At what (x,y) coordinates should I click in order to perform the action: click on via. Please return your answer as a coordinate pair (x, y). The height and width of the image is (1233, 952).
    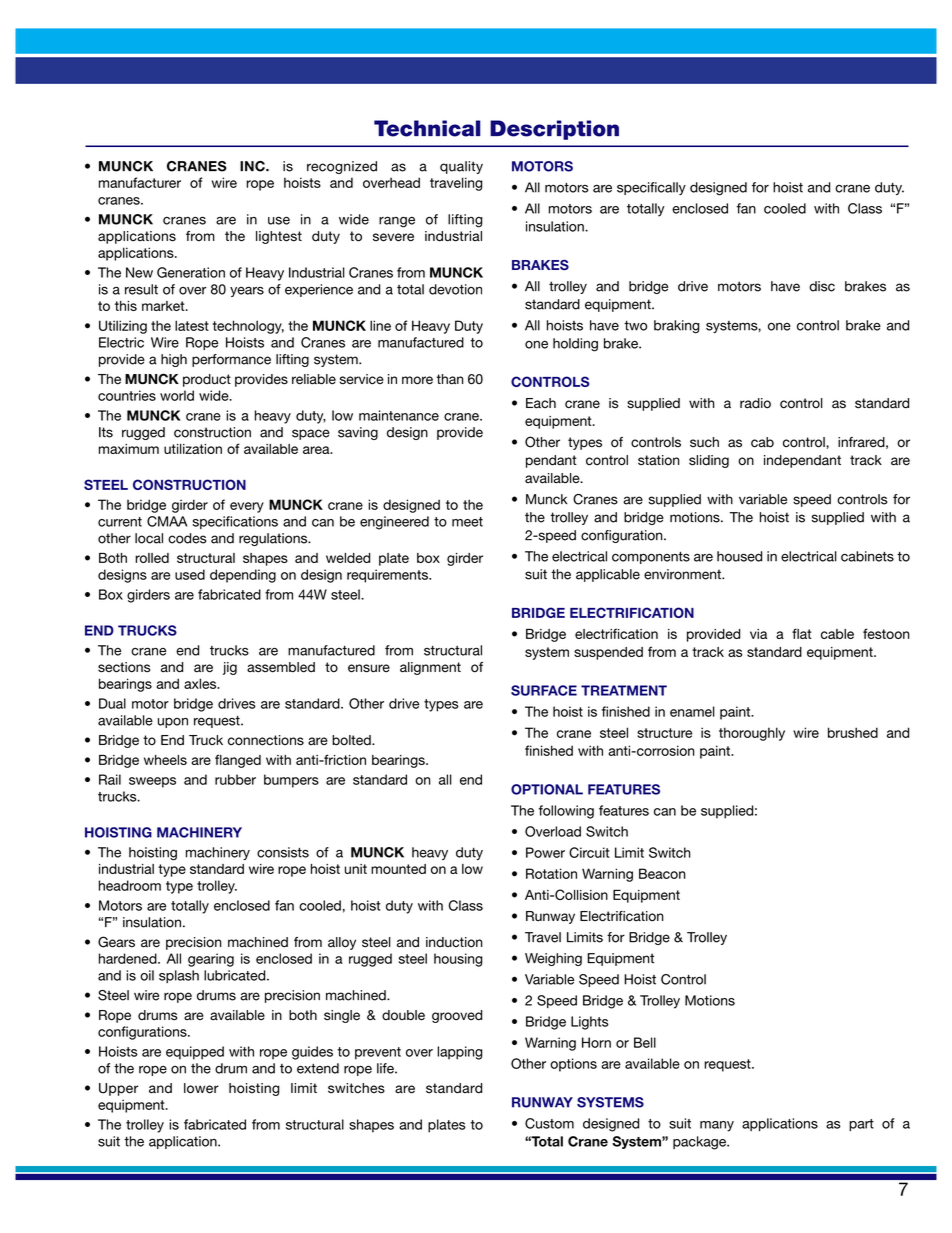
    Looking at the image, I should click on (758, 634).
